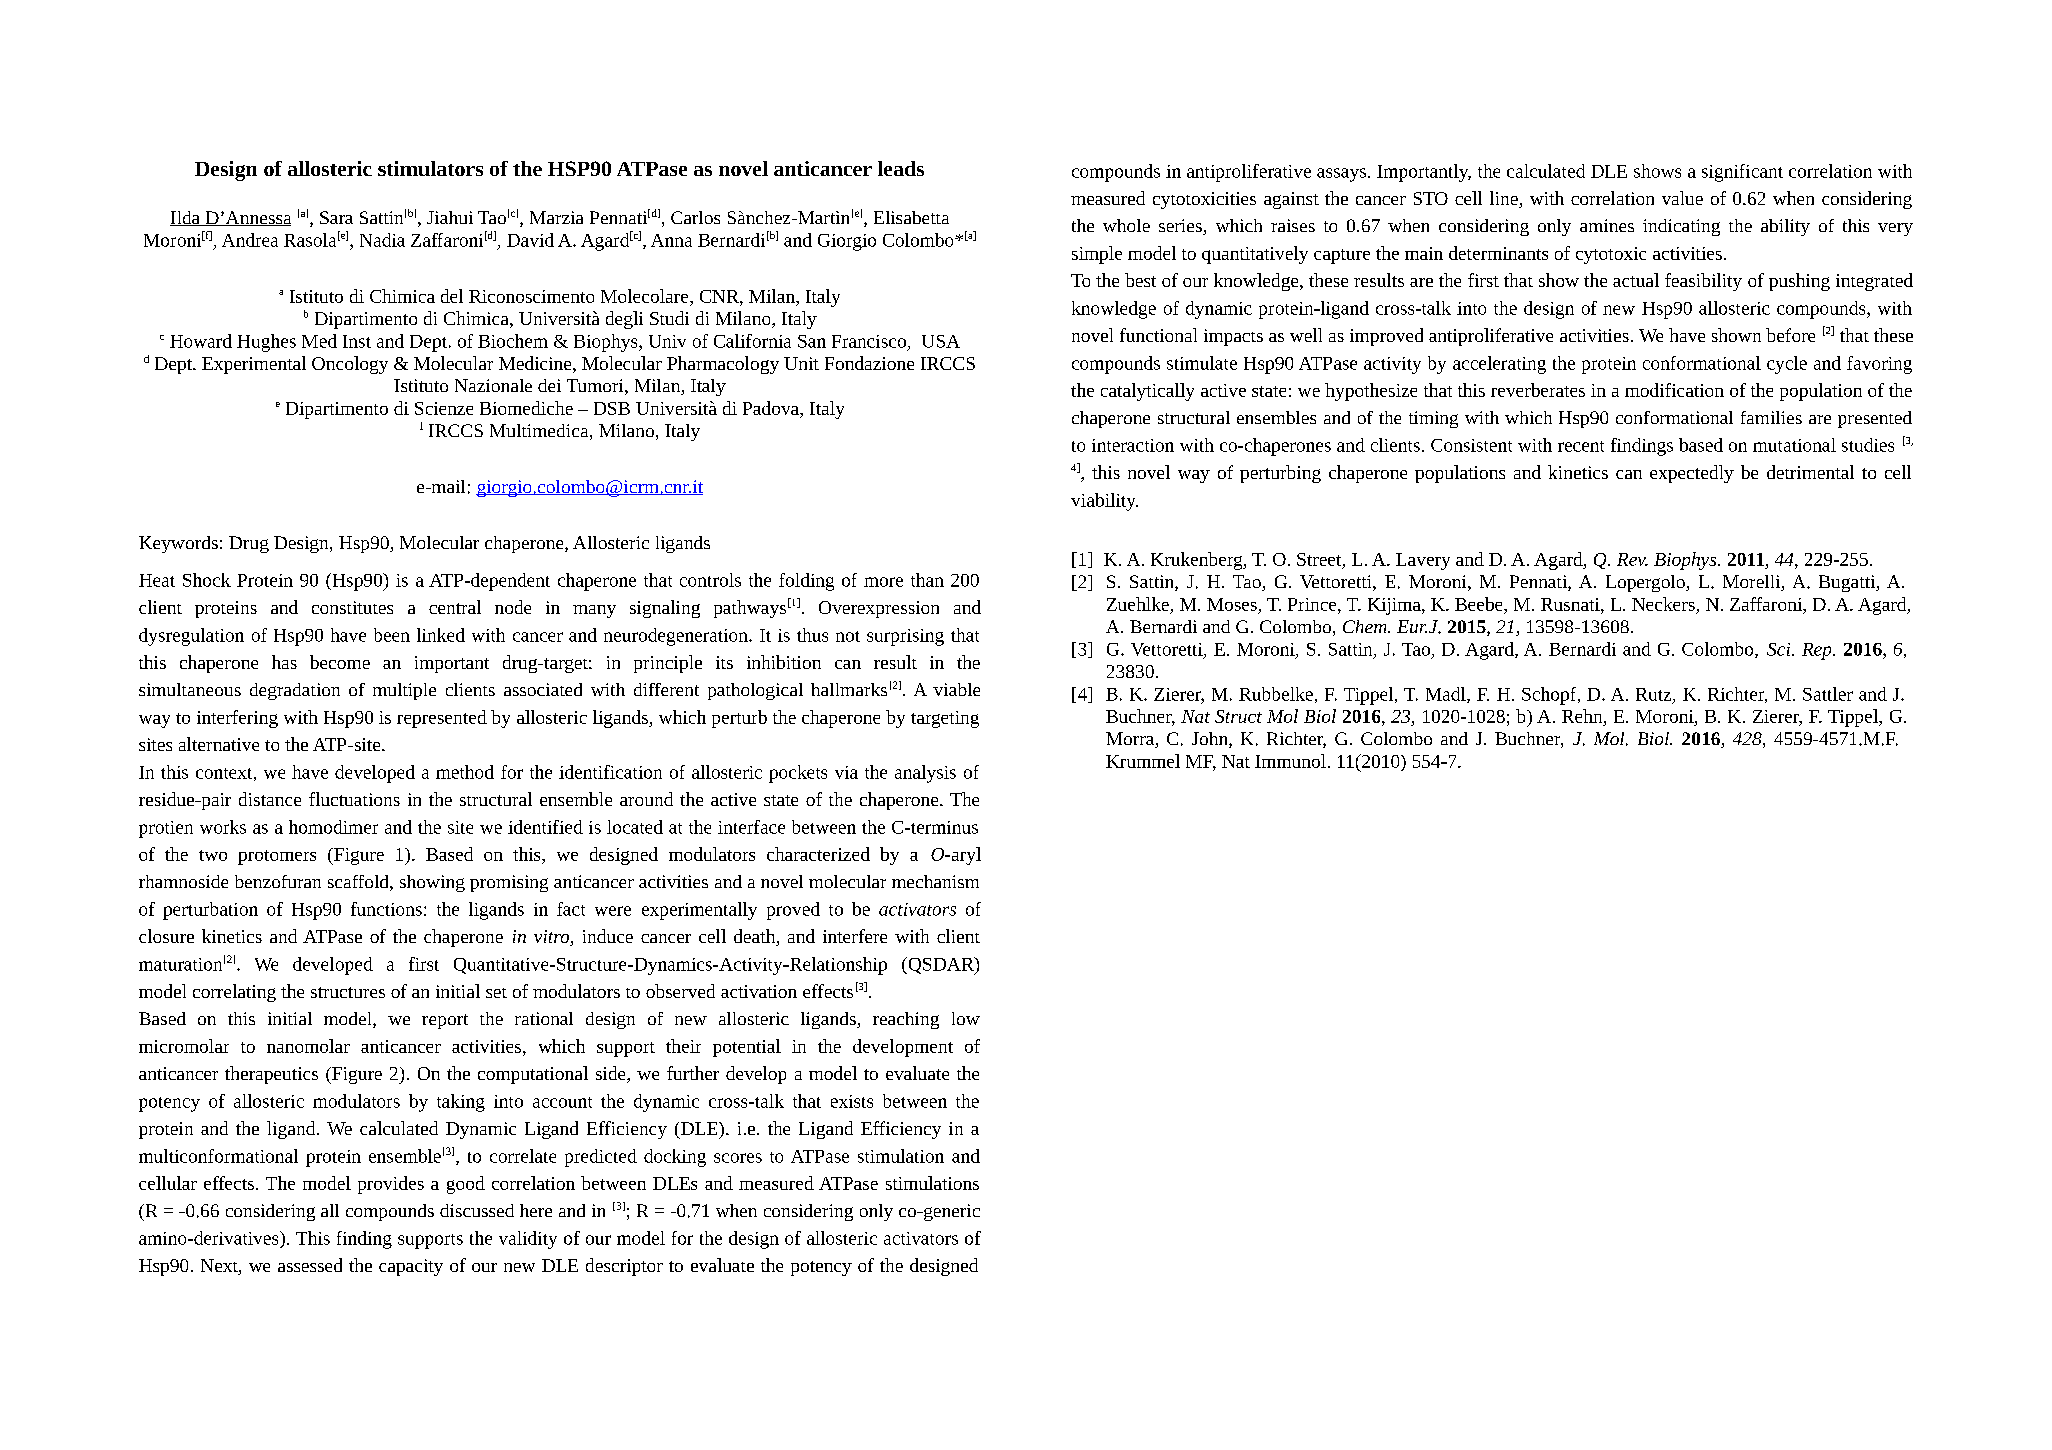 This screenshot has height=1450, width=2052. I want to click on Elisabetta, so click(911, 217).
